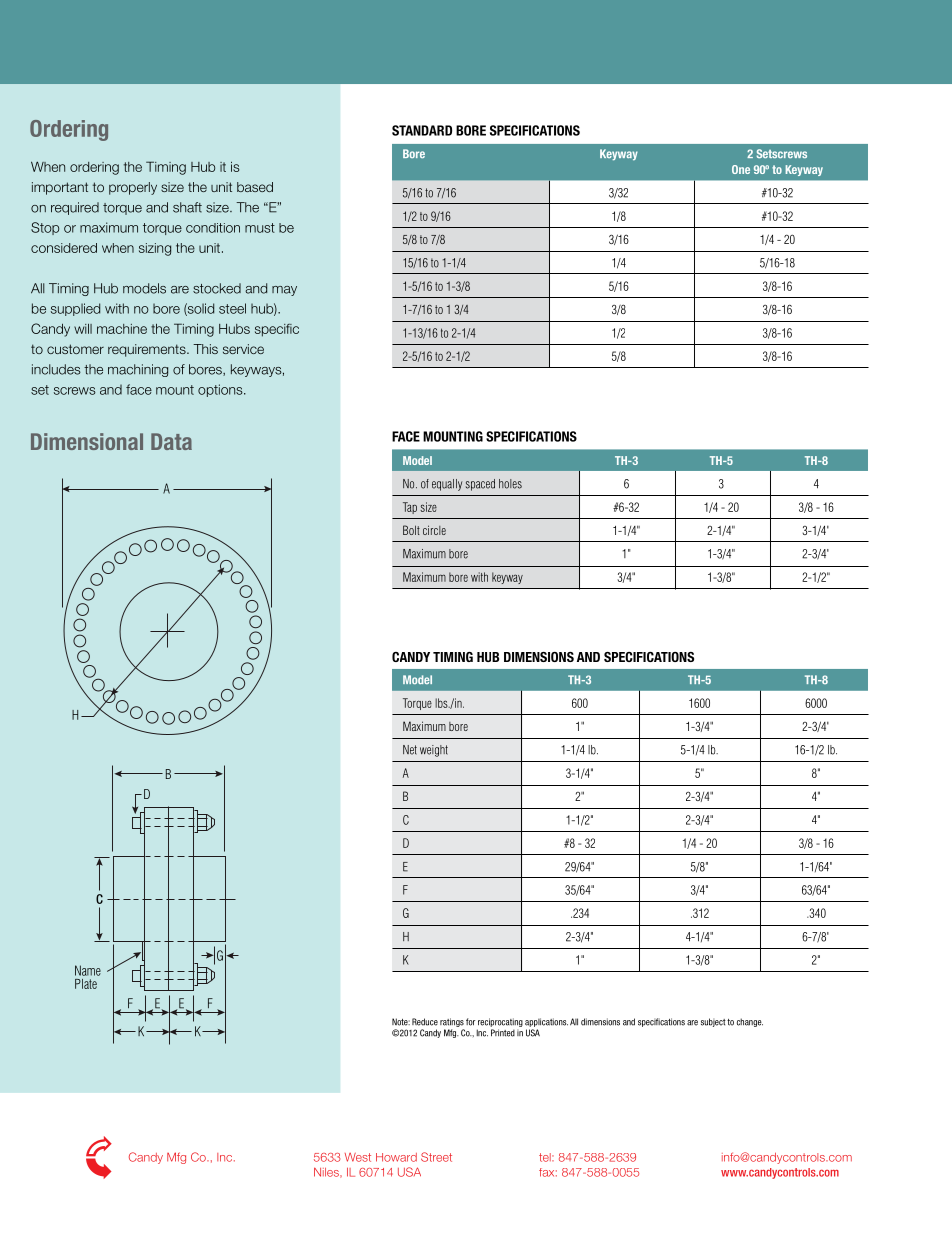  Describe the element at coordinates (434, 751) in the screenshot. I see `weight` at that location.
